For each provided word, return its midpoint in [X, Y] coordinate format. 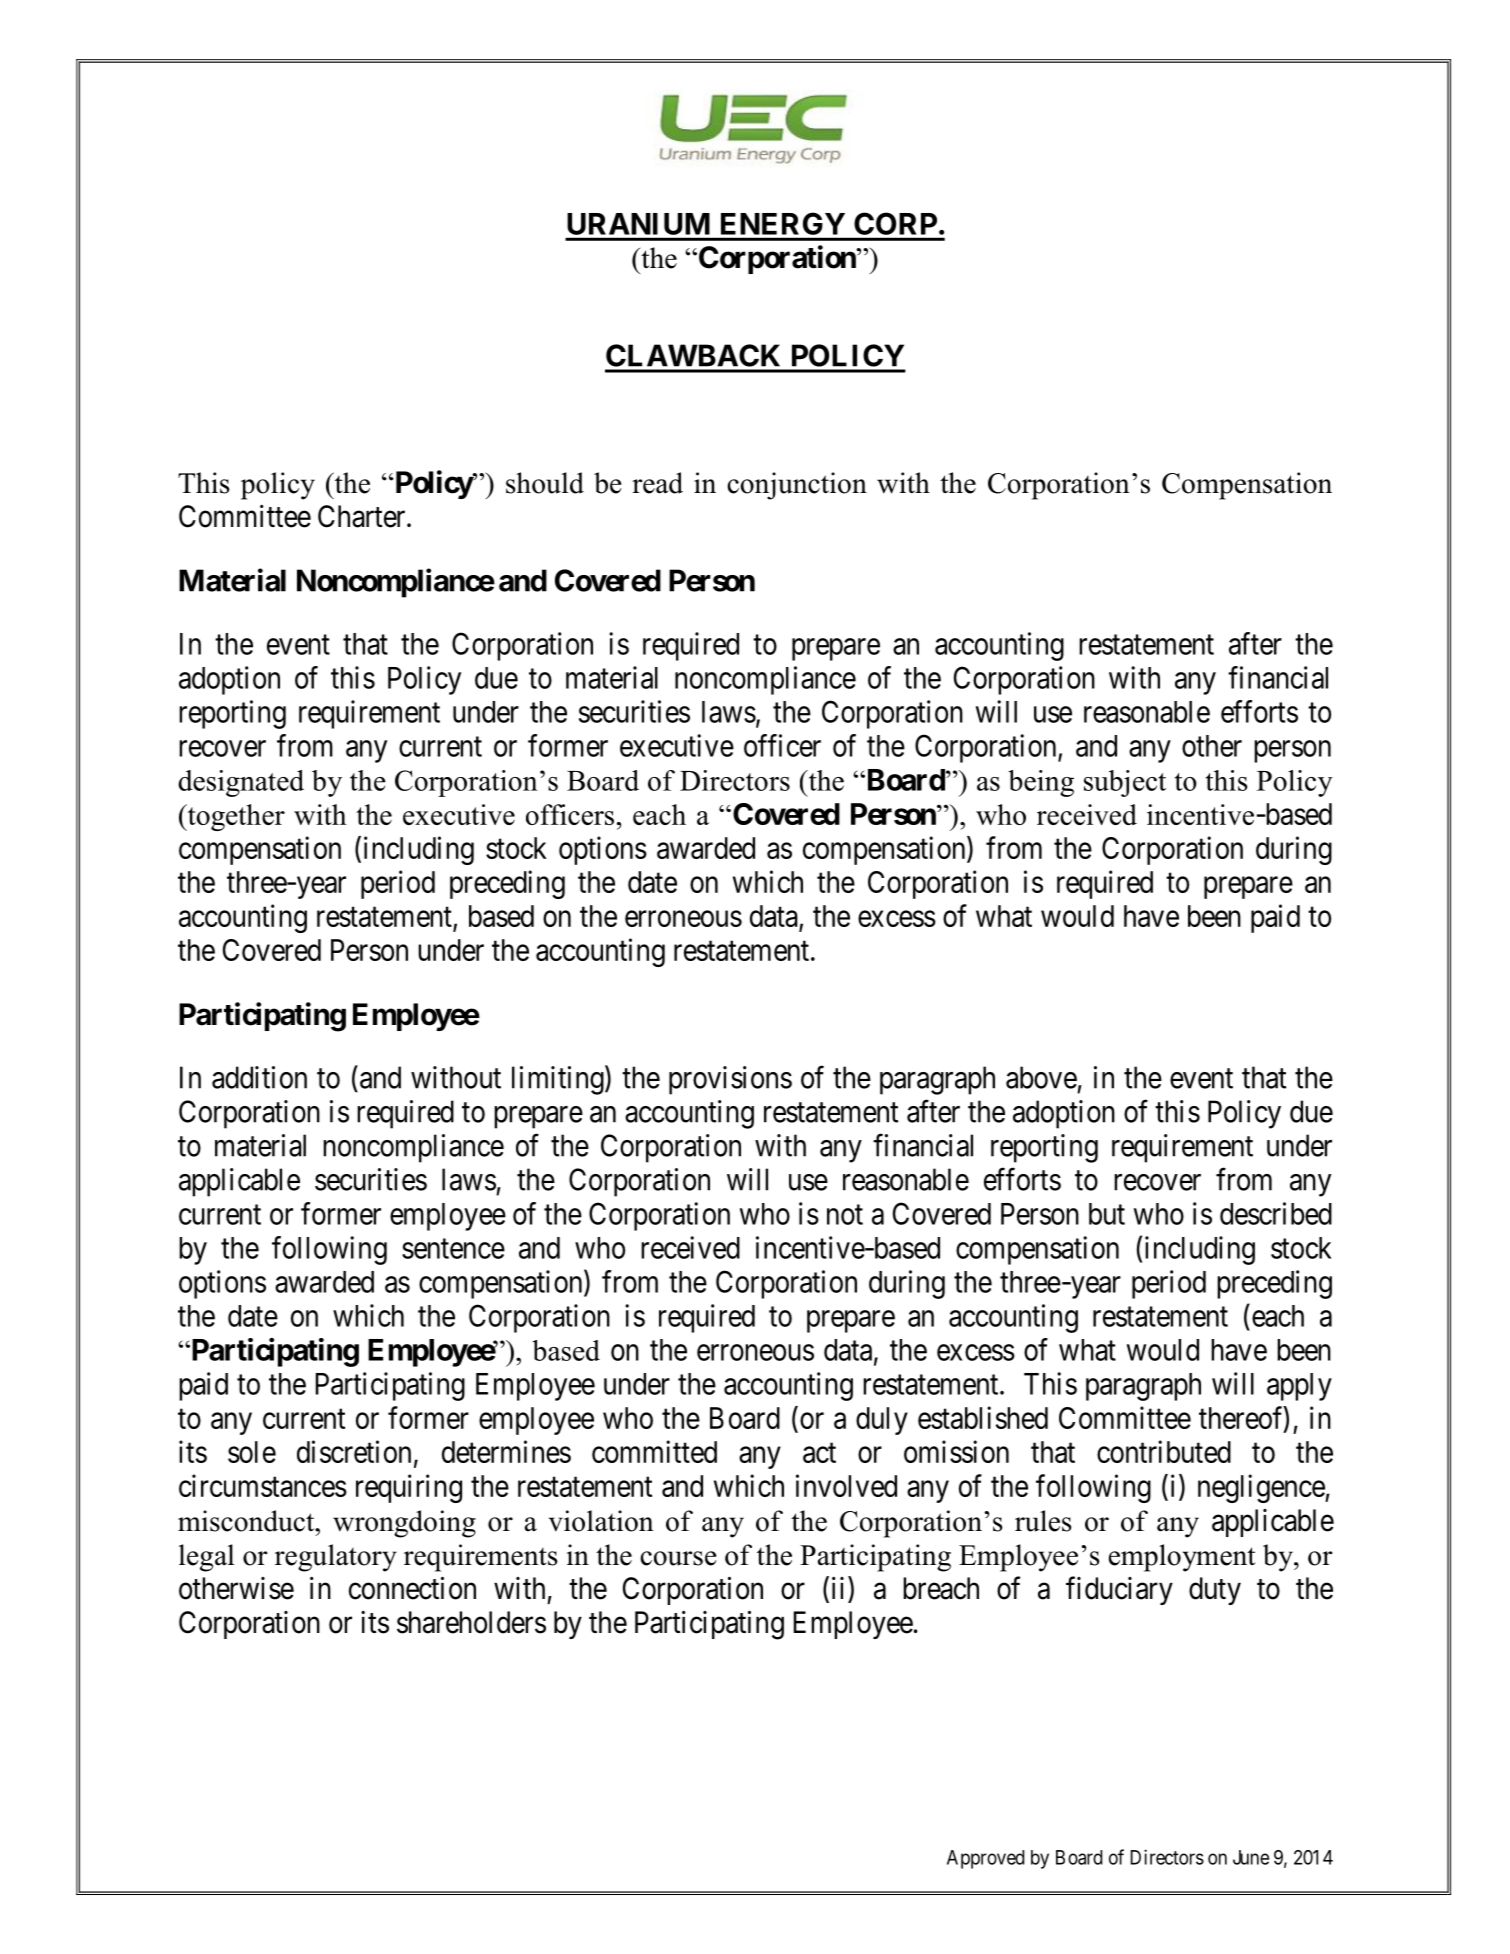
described [1276, 1213]
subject [1125, 783]
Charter [363, 516]
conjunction [797, 486]
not [845, 1215]
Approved [985, 1859]
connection [412, 1588]
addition [259, 1077]
